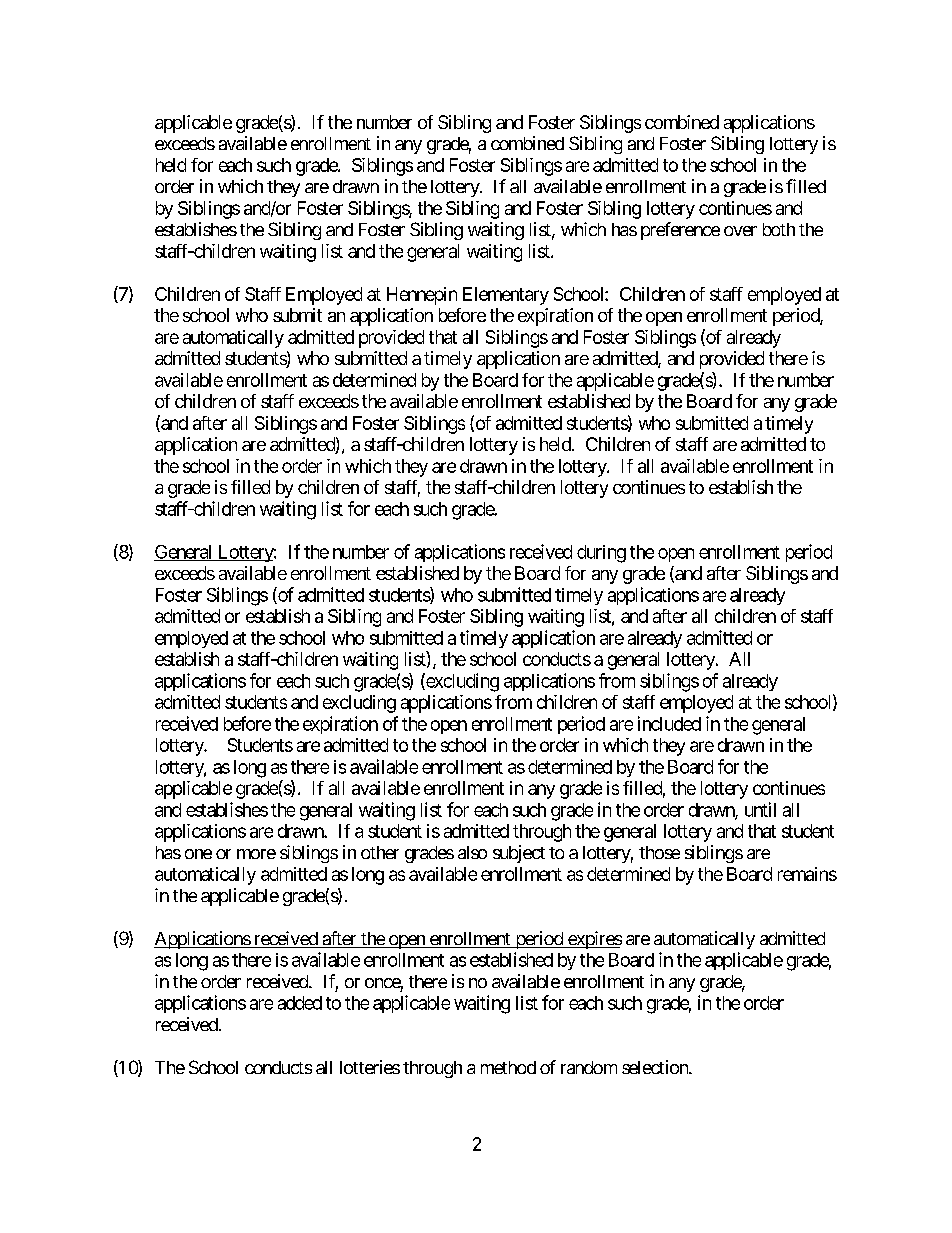  What do you see at coordinates (669, 723) in the screenshot?
I see `included` at bounding box center [669, 723].
